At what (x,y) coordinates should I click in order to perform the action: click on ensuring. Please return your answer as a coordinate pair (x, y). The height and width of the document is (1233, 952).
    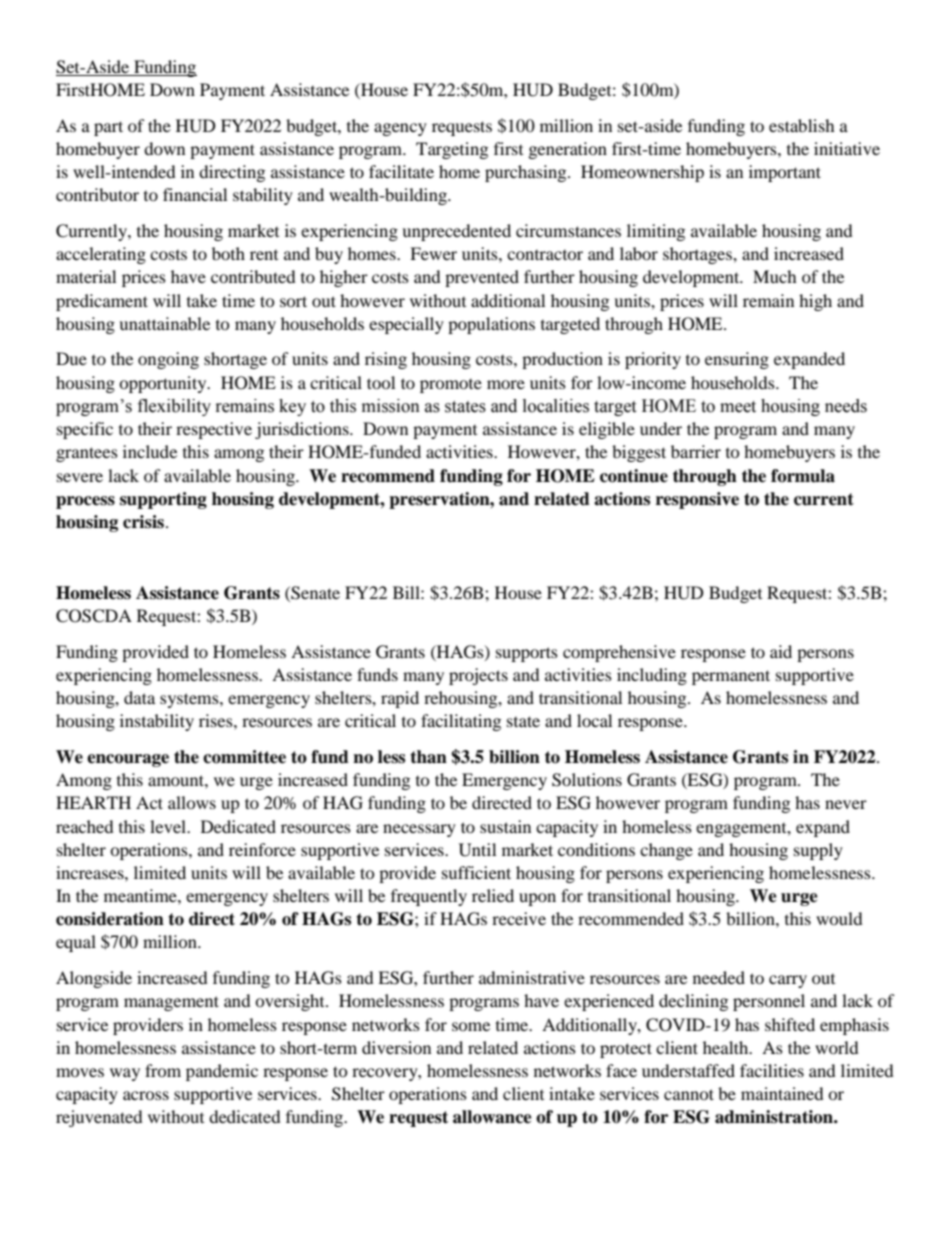
    Looking at the image, I should click on (737, 360).
